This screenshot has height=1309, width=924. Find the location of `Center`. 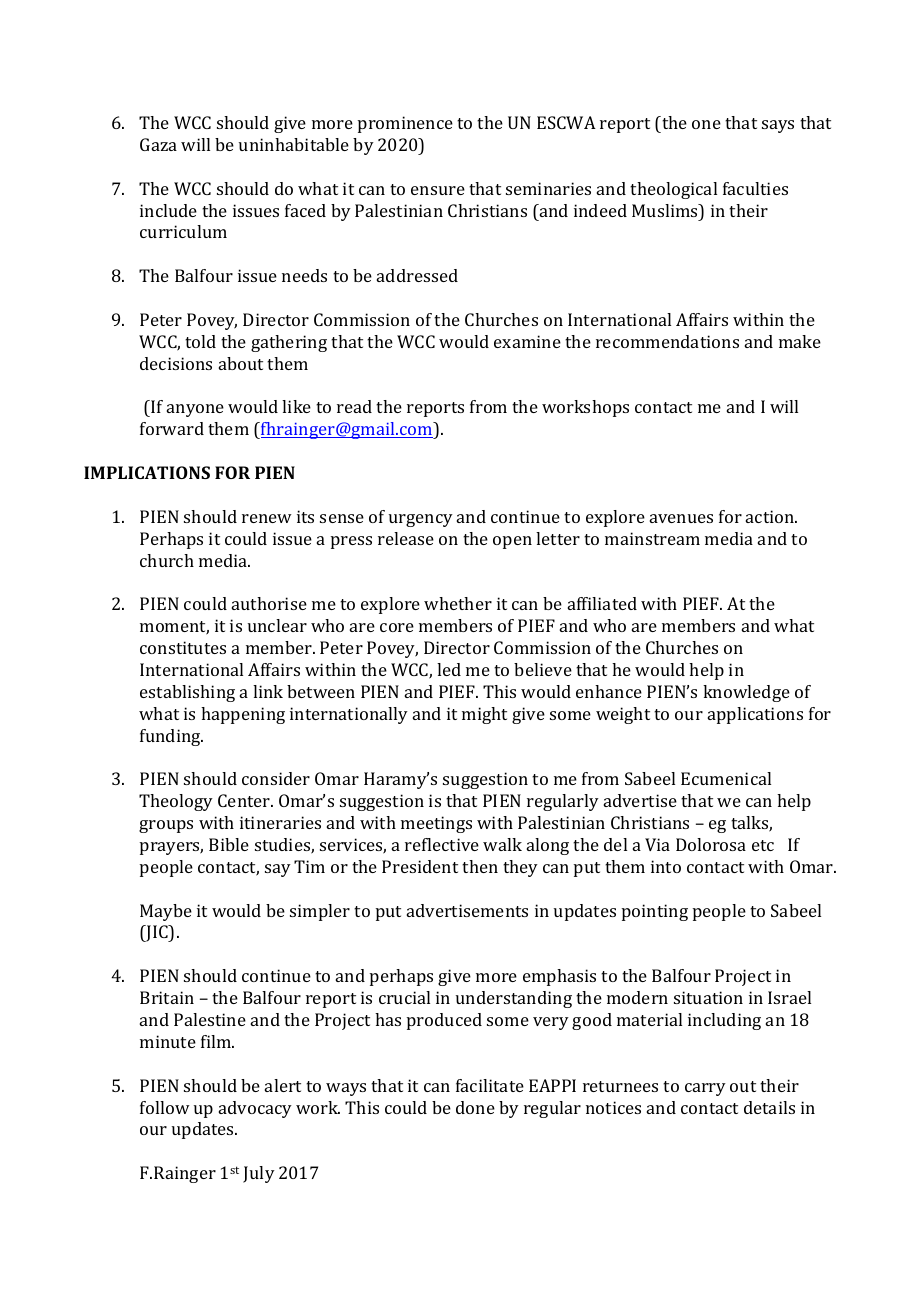

Center is located at coordinates (245, 800).
